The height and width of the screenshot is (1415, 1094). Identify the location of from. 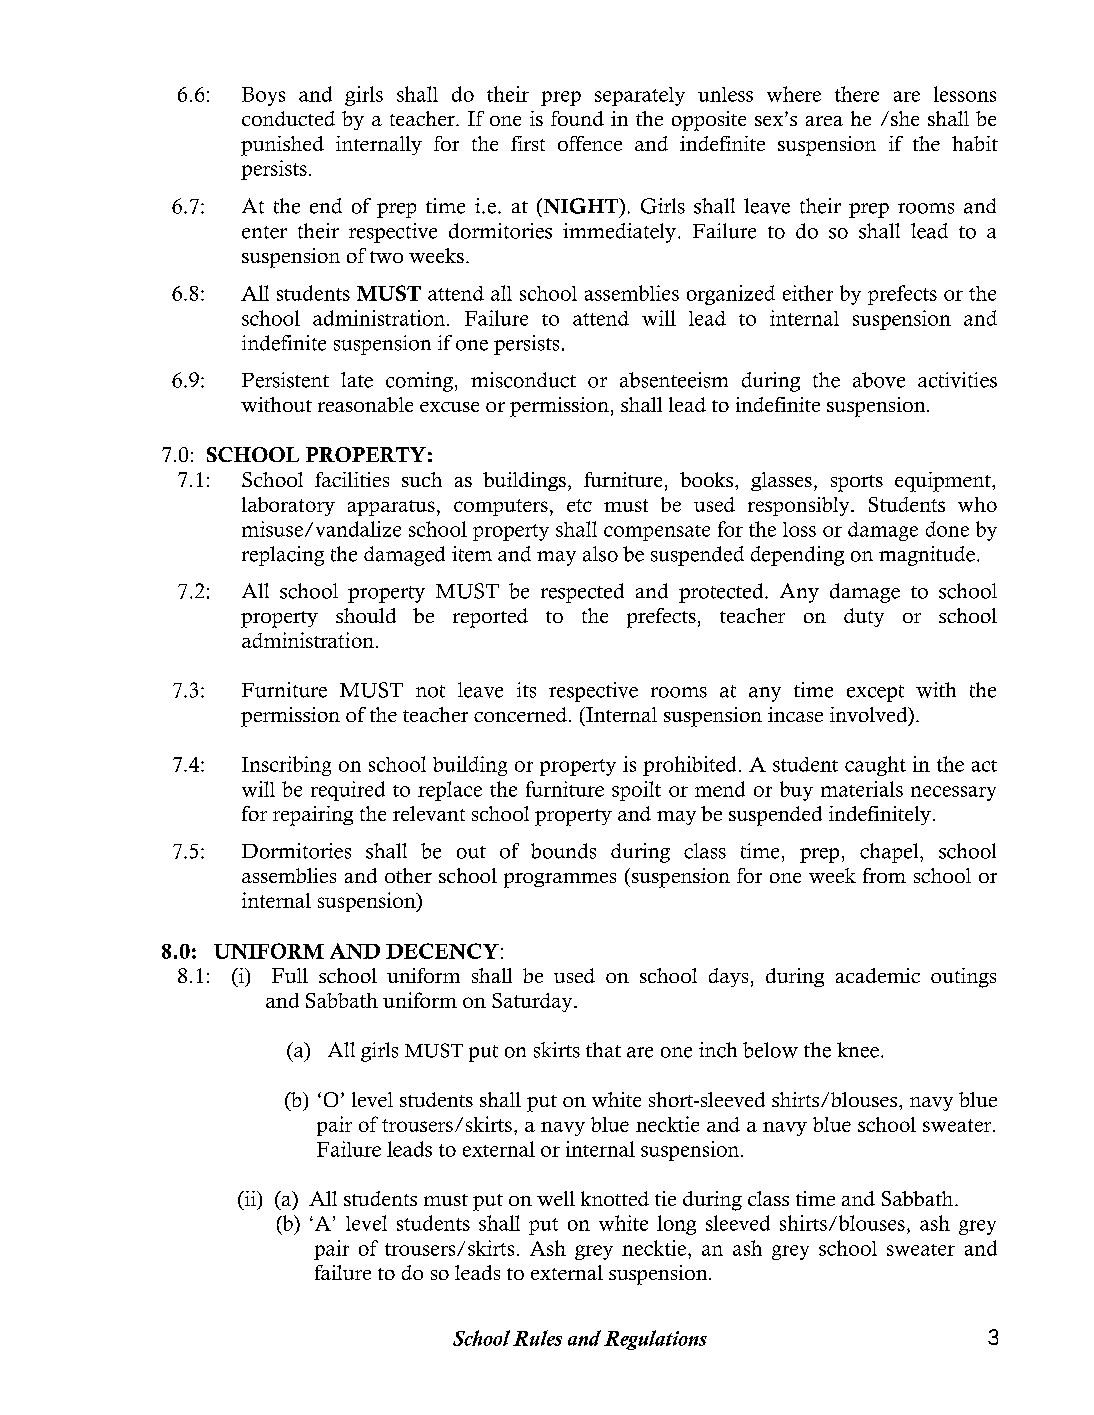
(884, 875).
